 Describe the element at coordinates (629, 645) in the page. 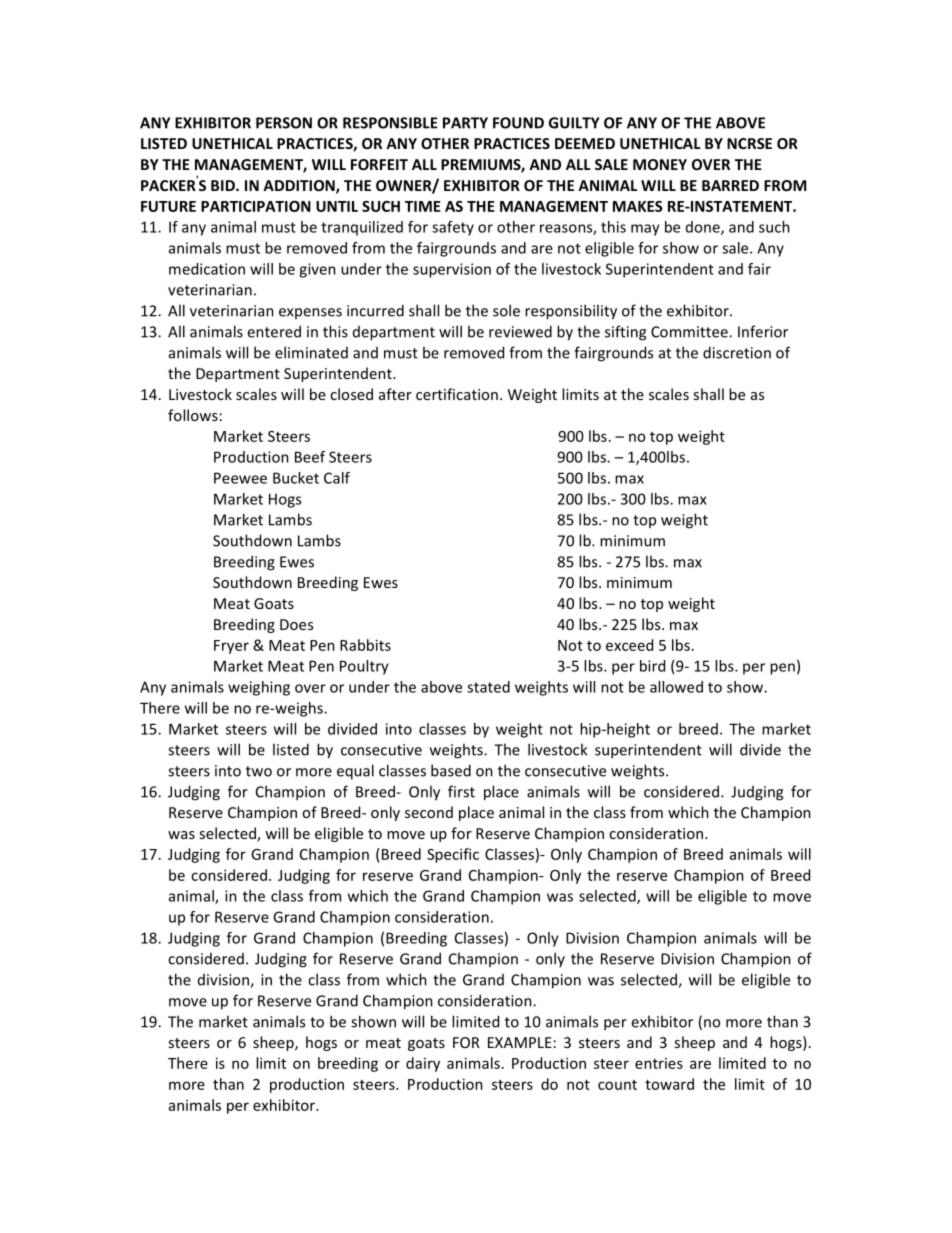

I see `exceed` at that location.
